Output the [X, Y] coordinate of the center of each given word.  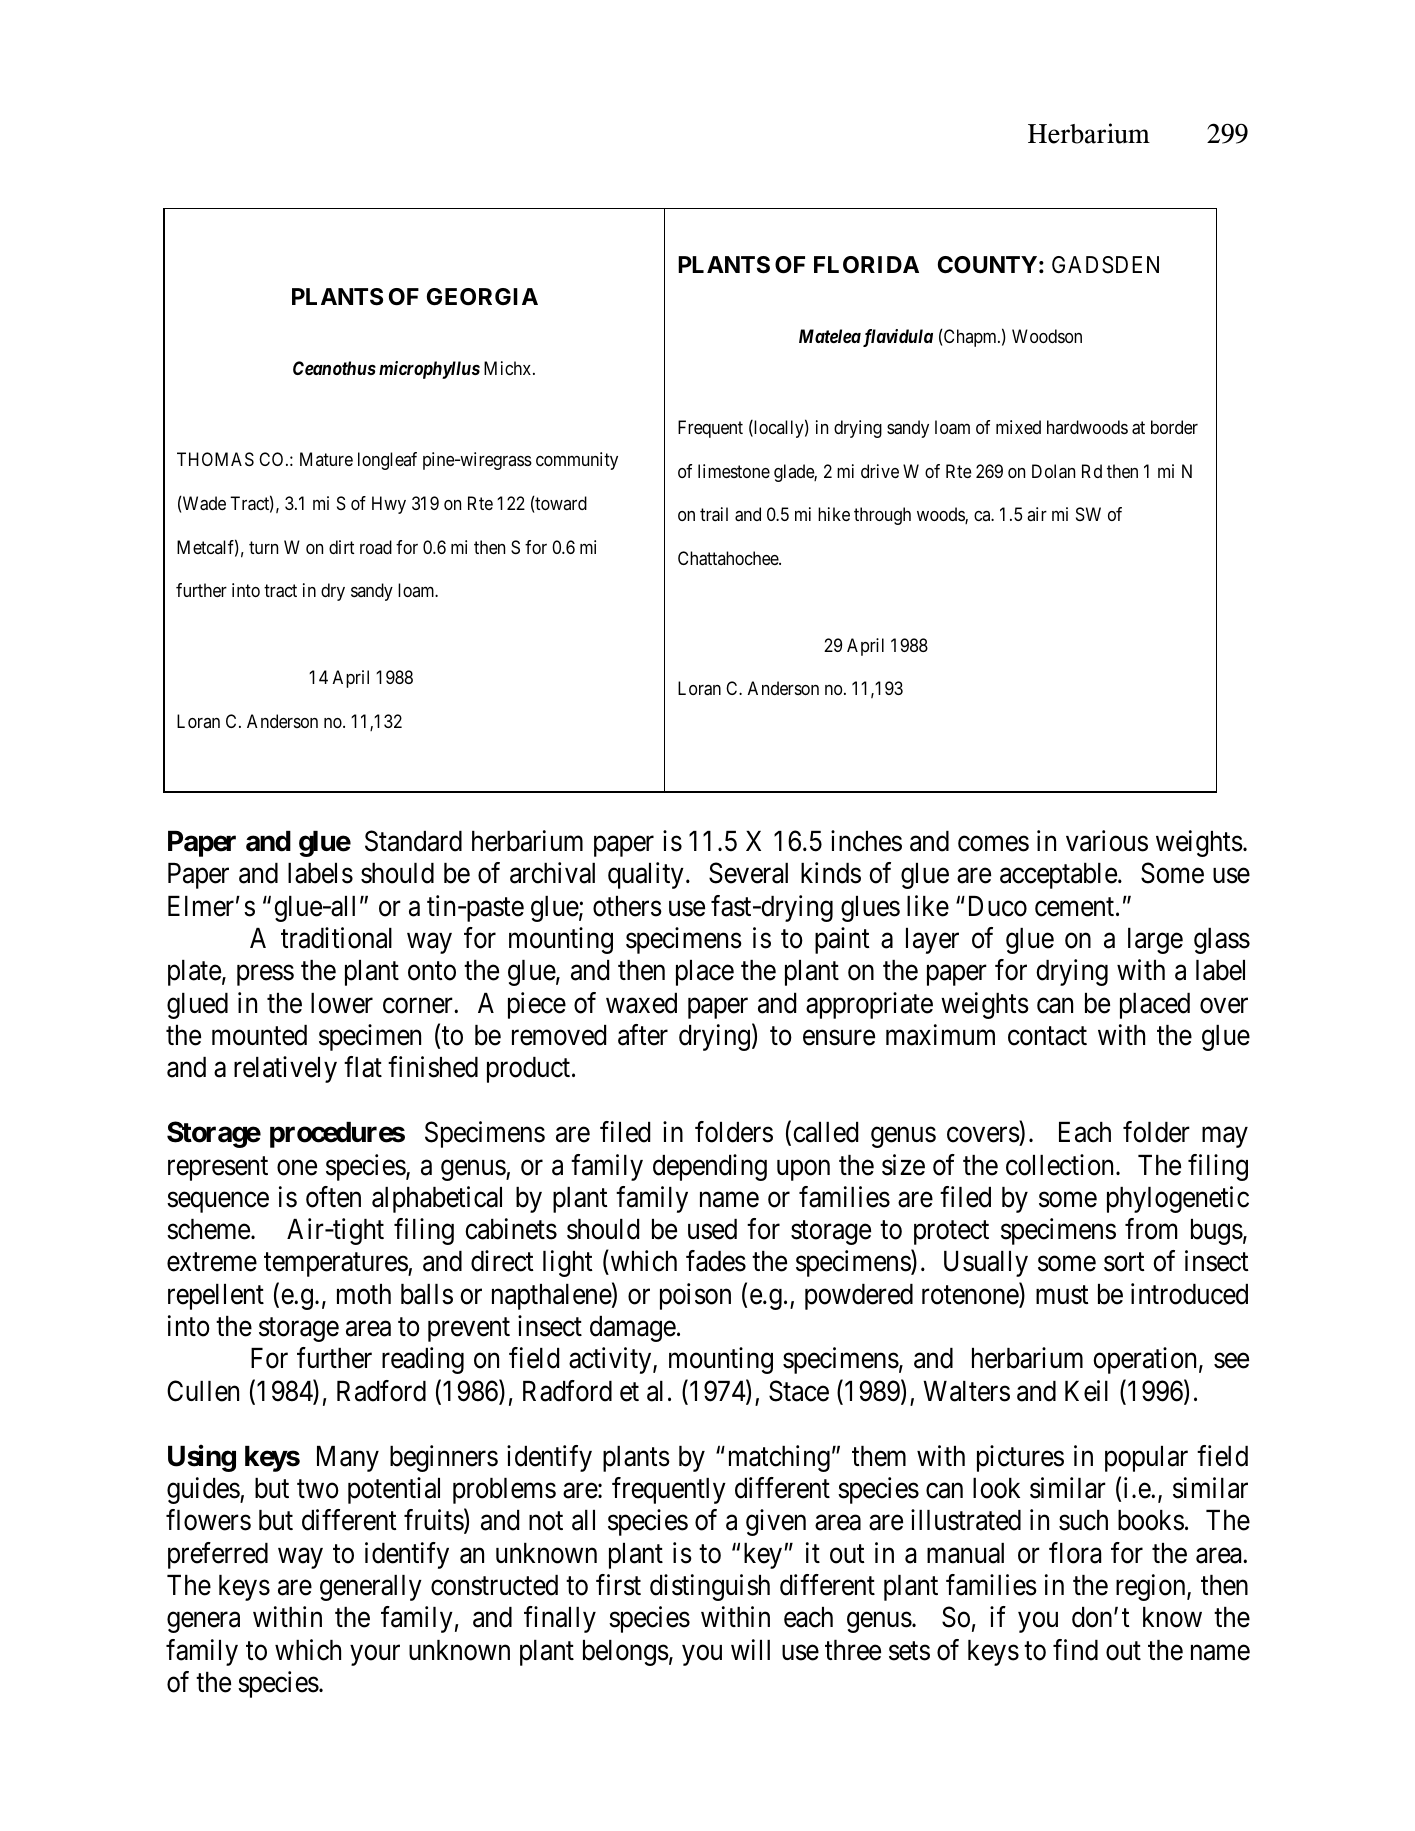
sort [1124, 1262]
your [375, 1655]
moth [364, 1294]
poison [695, 1296]
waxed [641, 1003]
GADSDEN [1105, 265]
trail [714, 514]
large [1155, 941]
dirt [341, 547]
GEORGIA [482, 296]
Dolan [1053, 471]
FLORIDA [866, 264]
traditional [336, 938]
